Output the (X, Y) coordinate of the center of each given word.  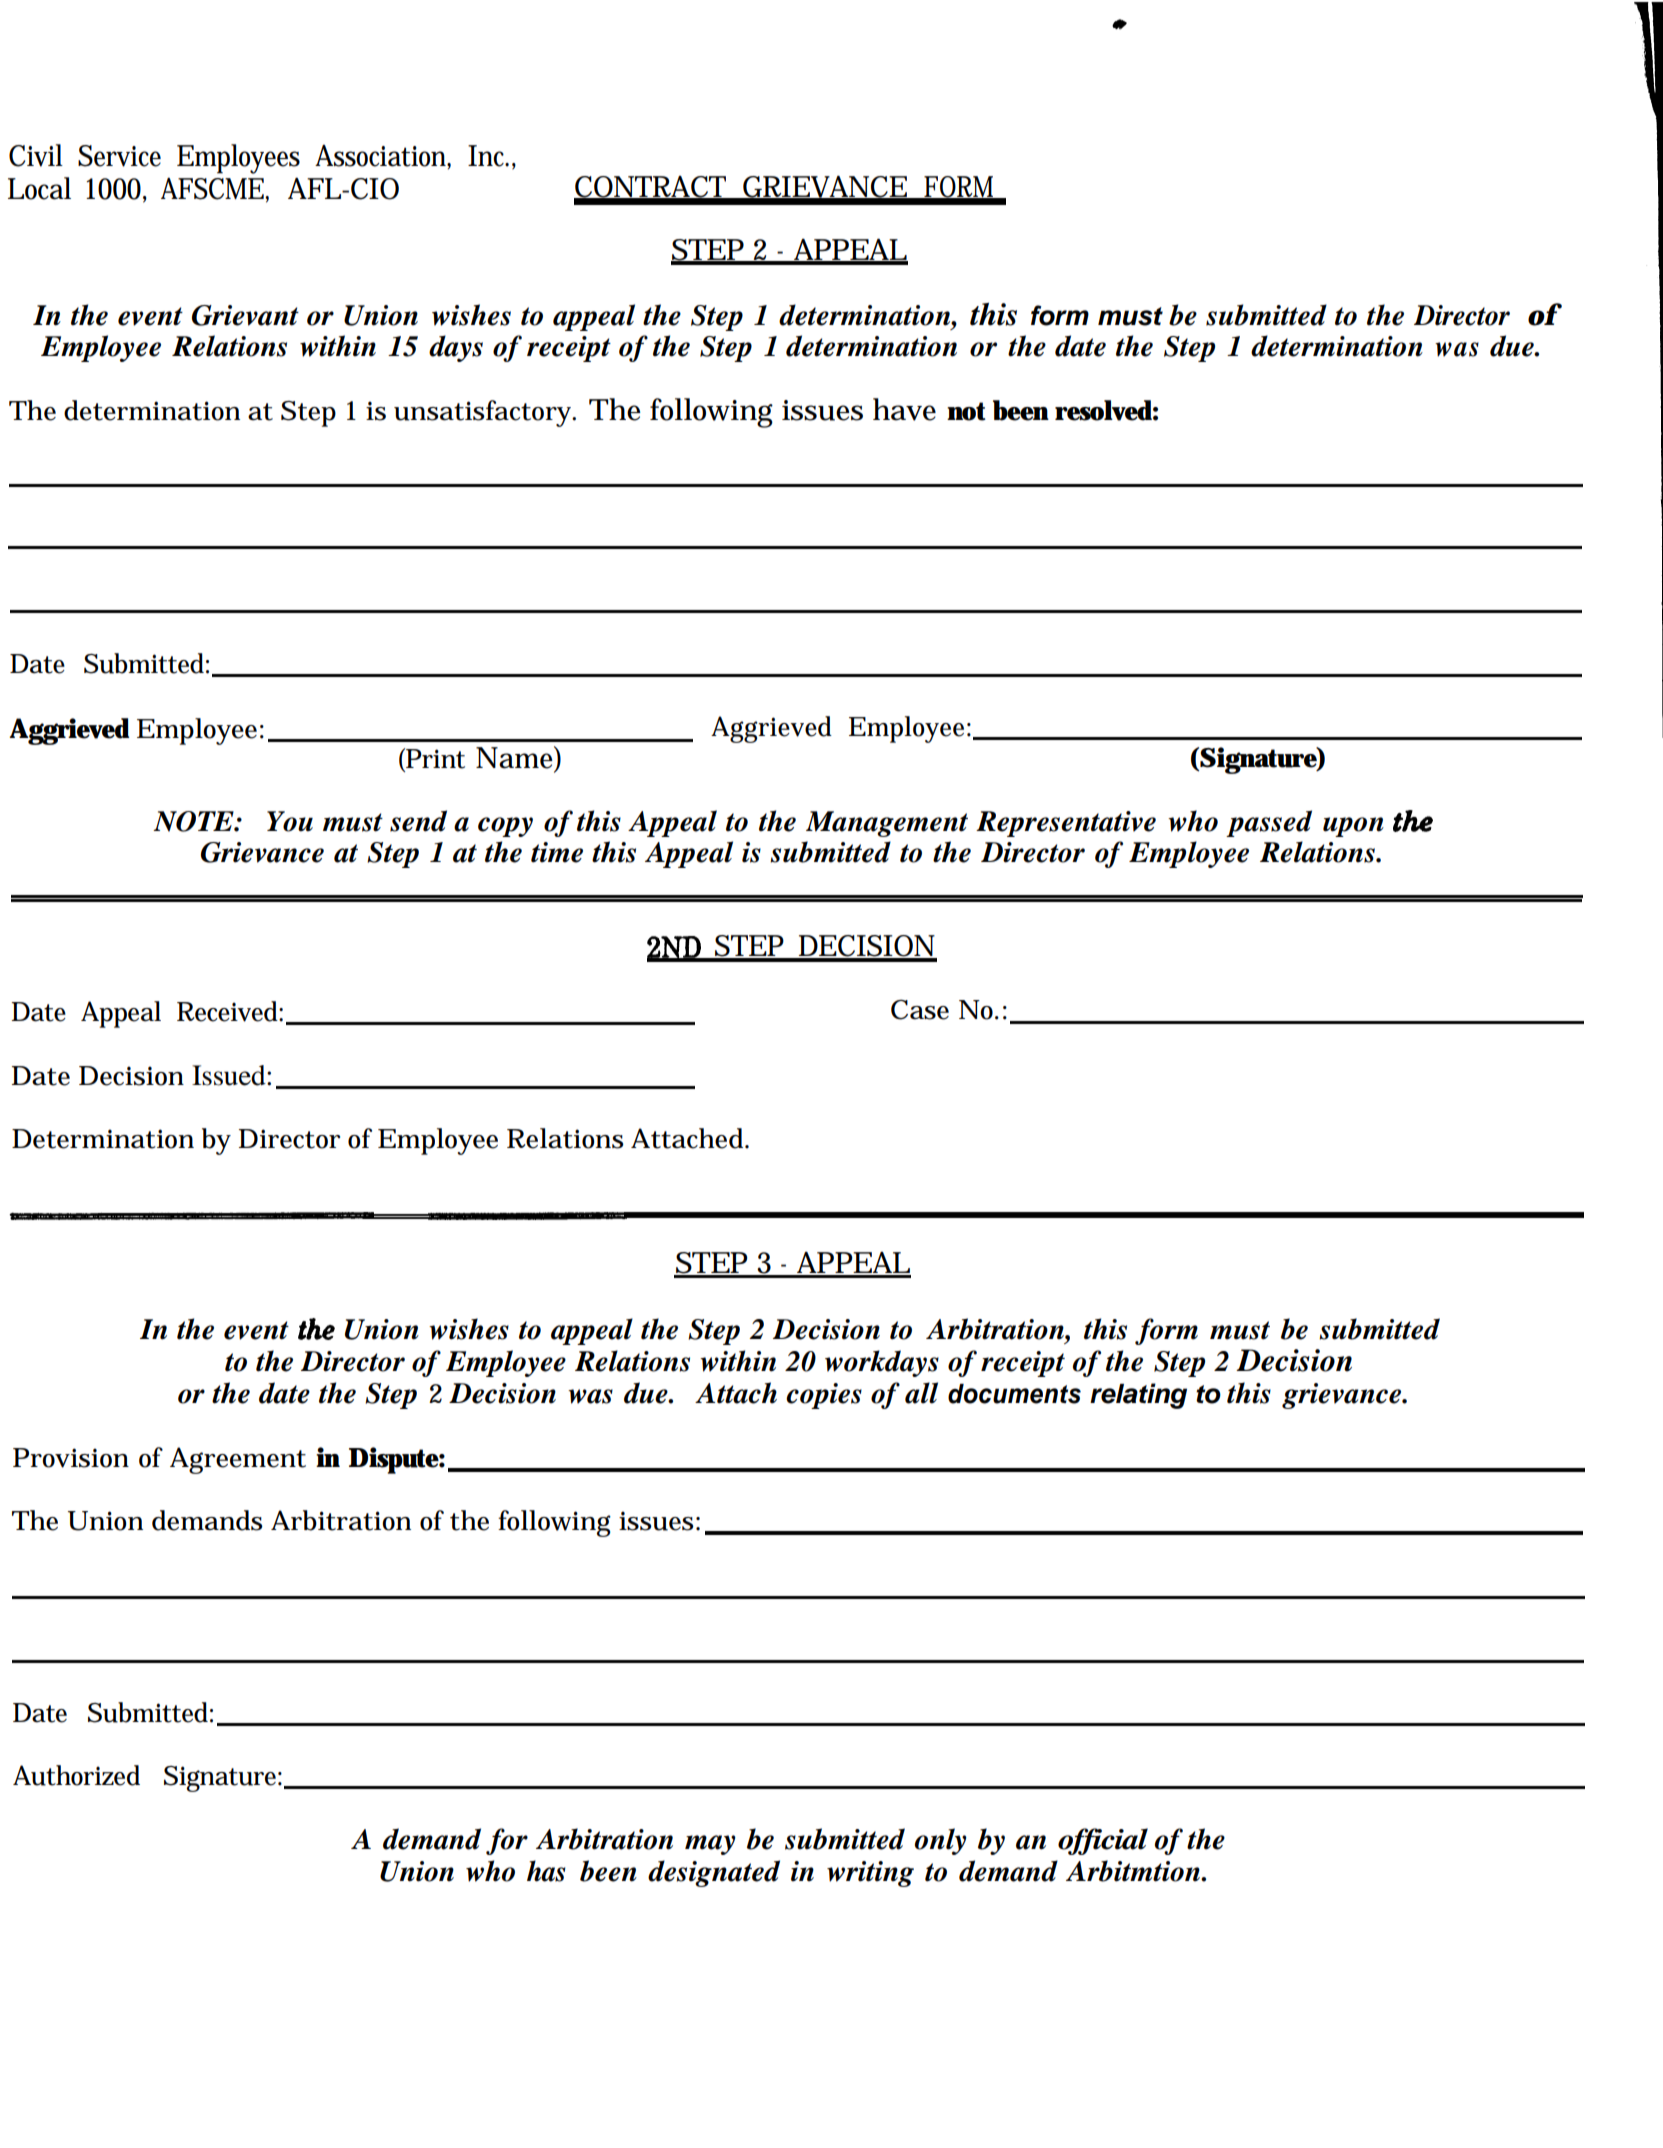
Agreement (238, 1460)
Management (887, 824)
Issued (230, 1075)
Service (119, 156)
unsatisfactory (484, 413)
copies (824, 1396)
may (710, 1845)
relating (1138, 1396)
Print (434, 759)
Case (920, 1010)
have (904, 409)
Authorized (76, 1775)
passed (1269, 823)
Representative (1066, 824)
